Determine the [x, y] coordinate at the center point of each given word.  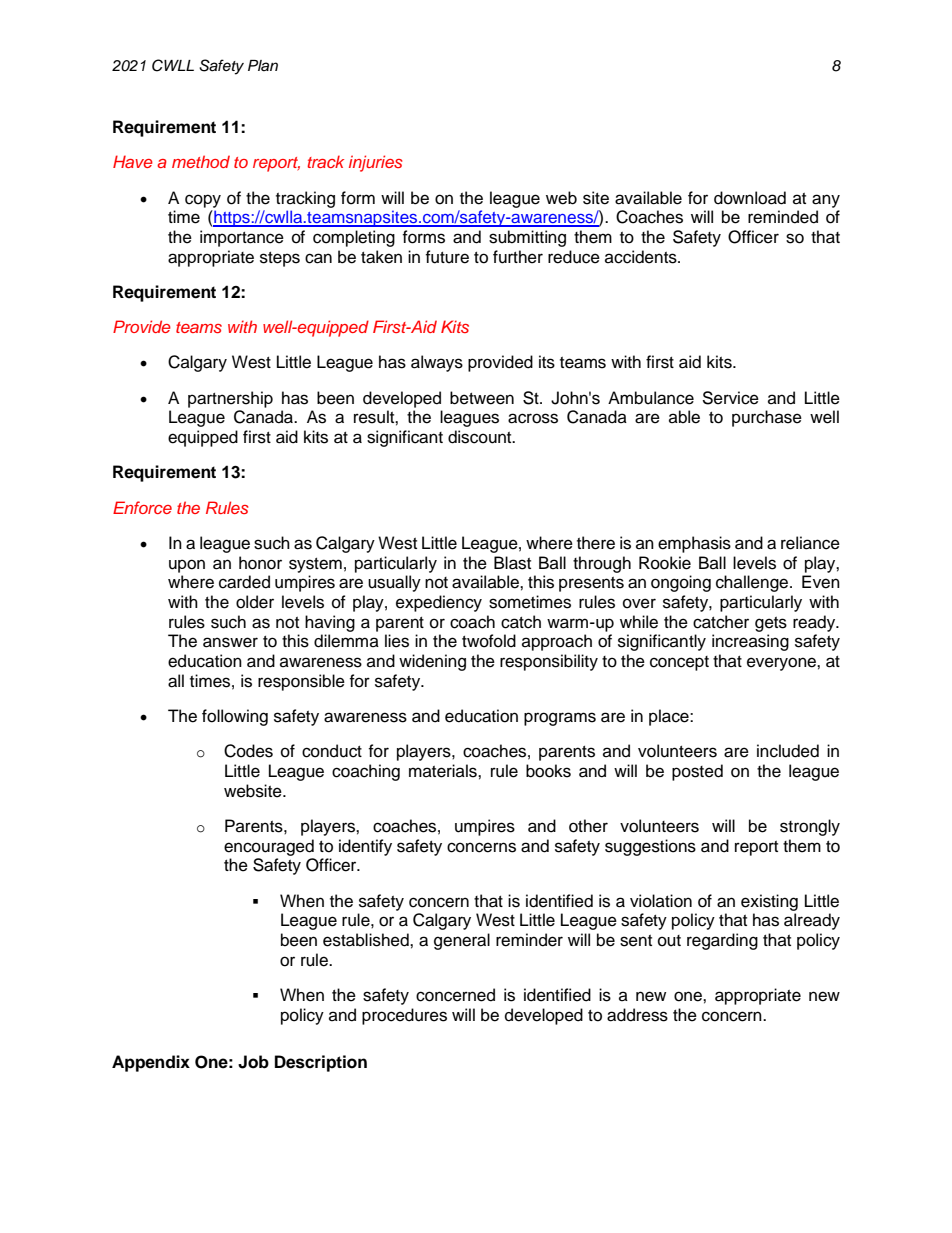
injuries [375, 163]
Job [253, 1062]
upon [187, 566]
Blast [512, 563]
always [437, 363]
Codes [248, 751]
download [750, 198]
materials [444, 771]
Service [730, 398]
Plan [263, 65]
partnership [230, 399]
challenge [753, 583]
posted [697, 772]
